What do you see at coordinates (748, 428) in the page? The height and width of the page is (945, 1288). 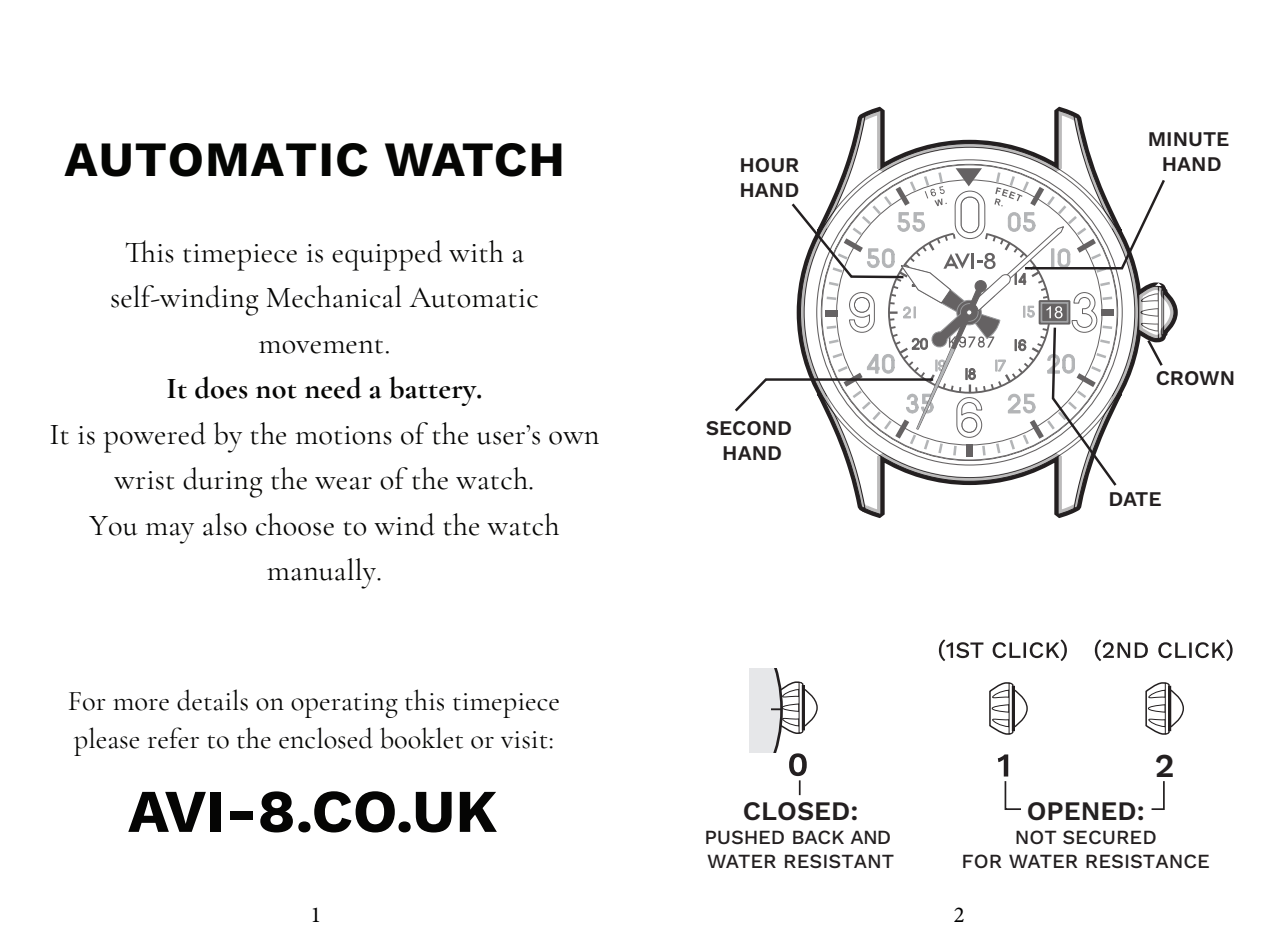 I see `SECOND` at bounding box center [748, 428].
